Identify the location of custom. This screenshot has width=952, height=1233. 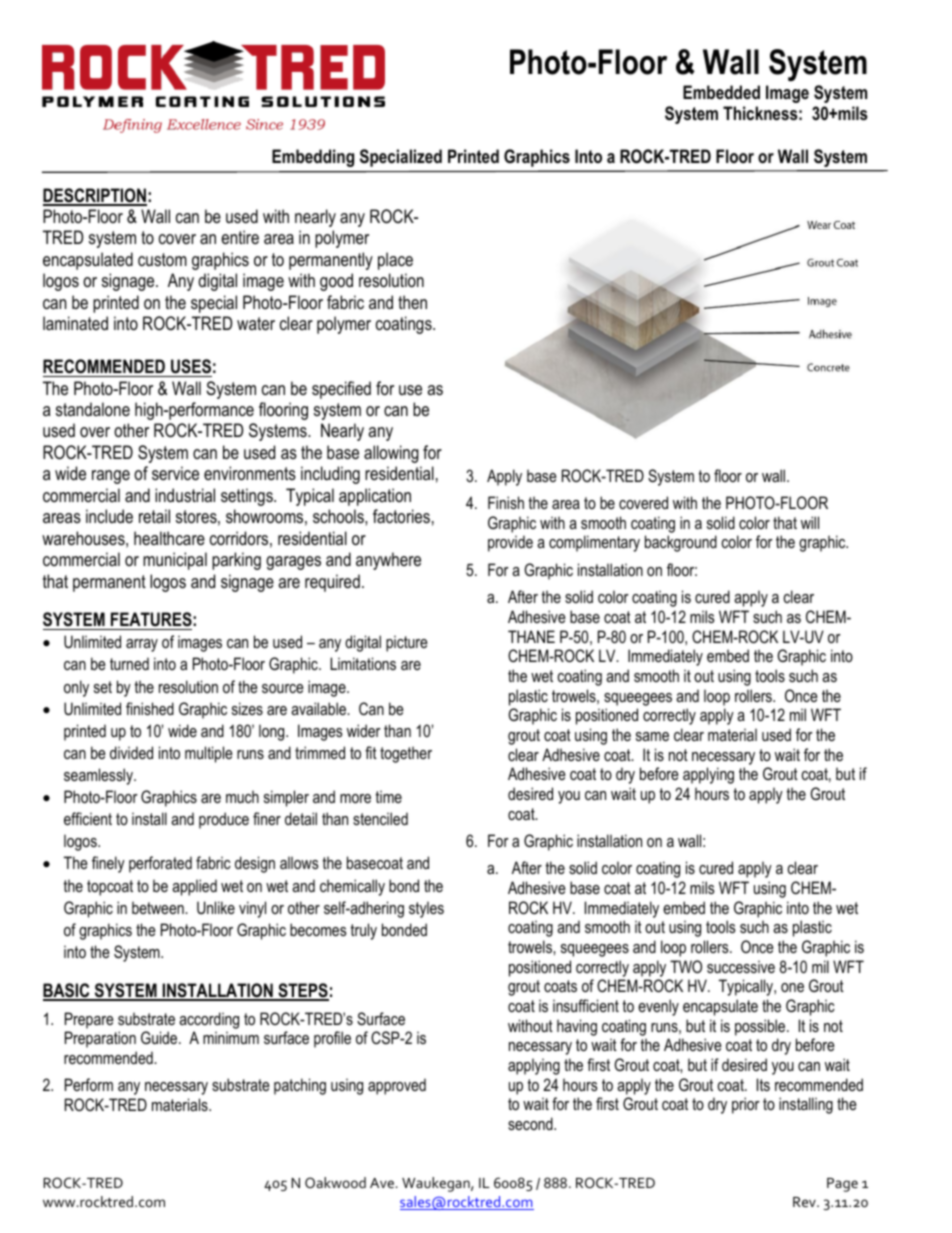
(162, 259).
